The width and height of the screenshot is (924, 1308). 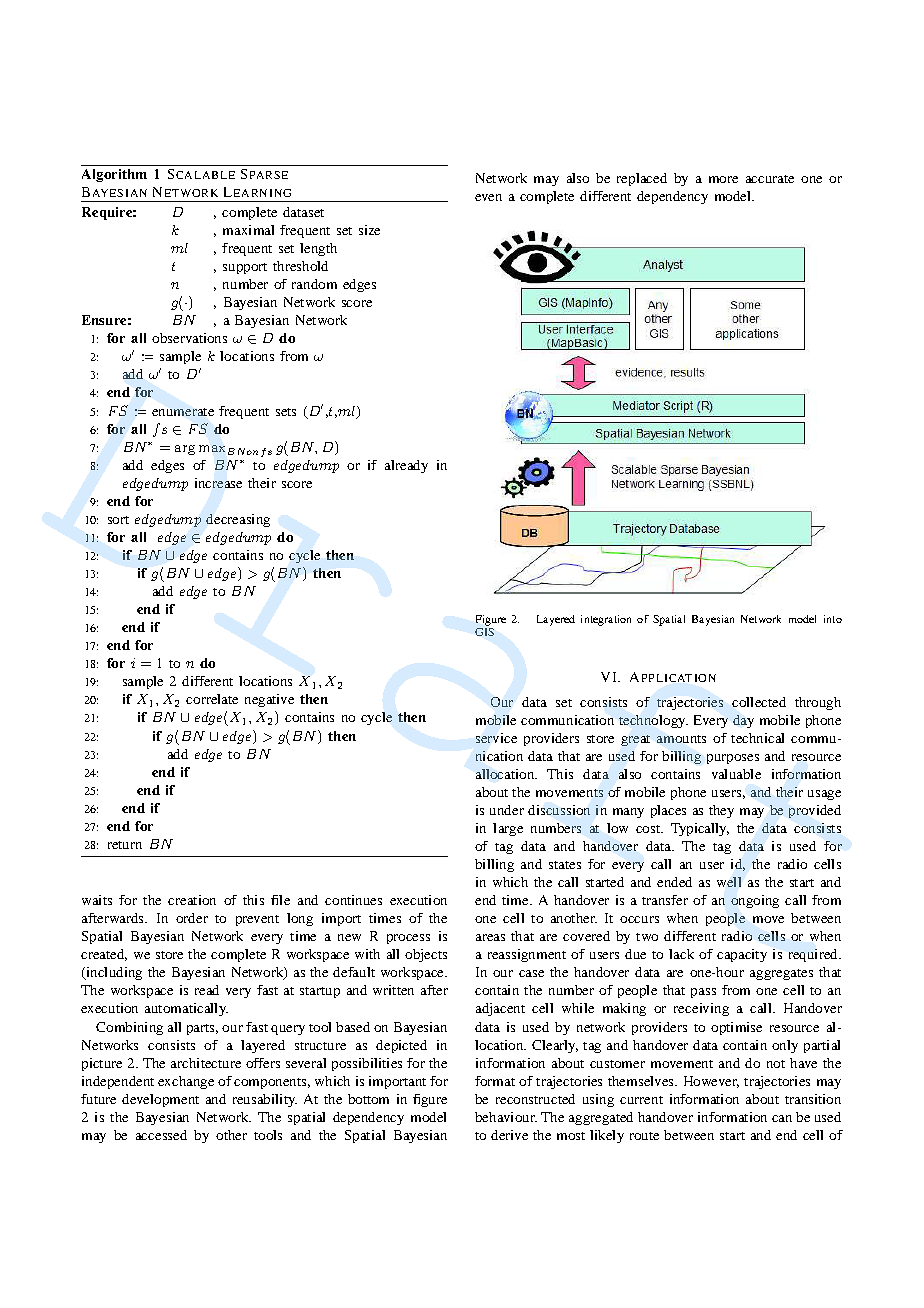 I want to click on areas, so click(x=490, y=937).
